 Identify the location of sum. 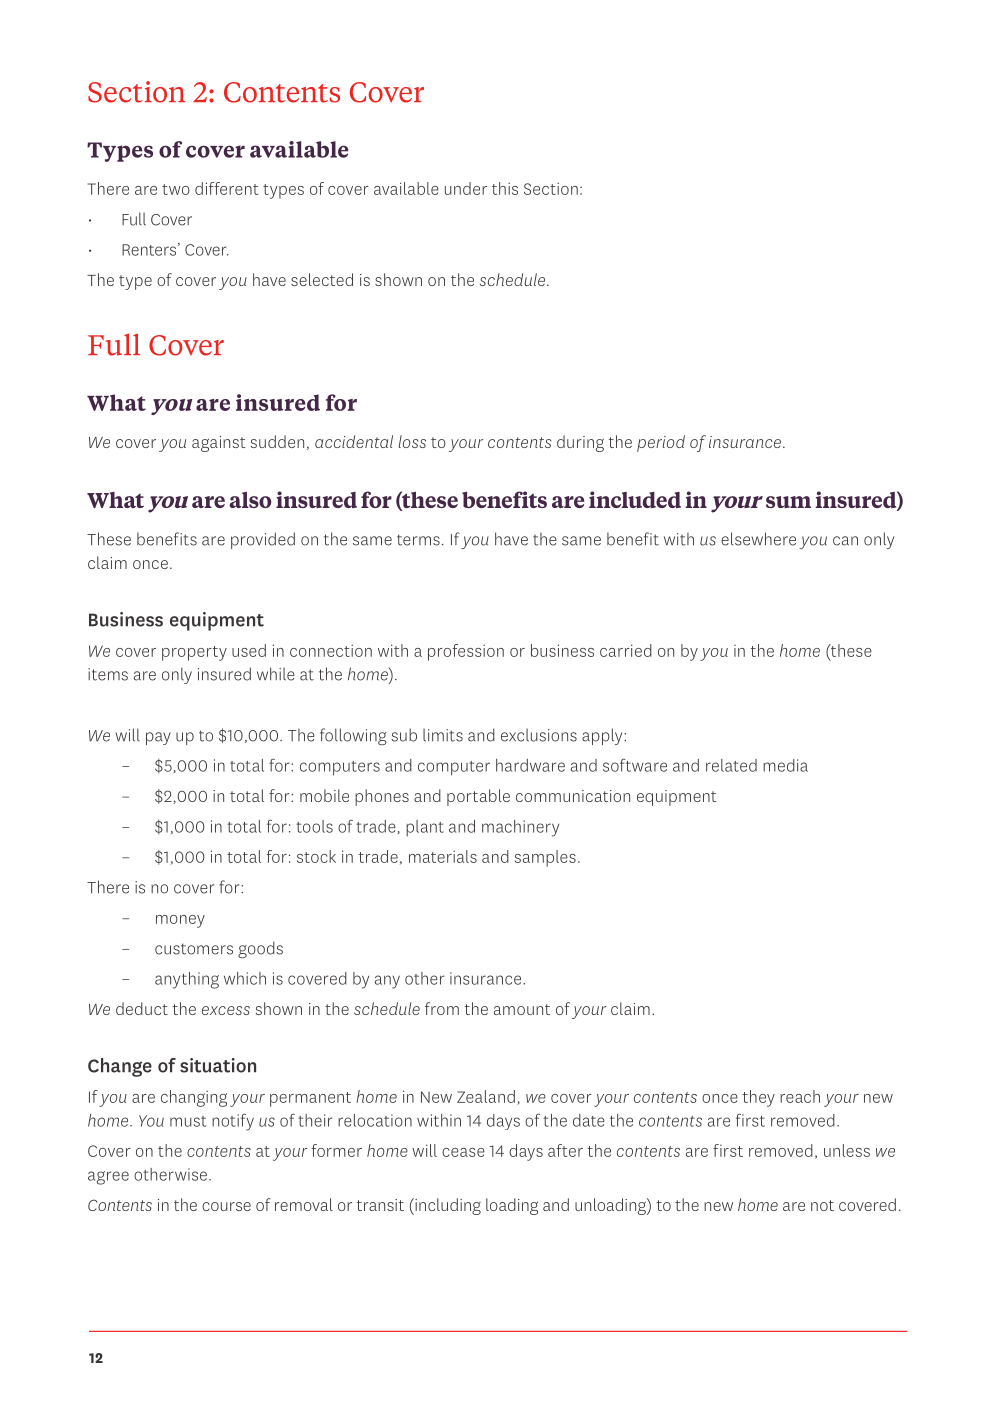
(788, 502).
